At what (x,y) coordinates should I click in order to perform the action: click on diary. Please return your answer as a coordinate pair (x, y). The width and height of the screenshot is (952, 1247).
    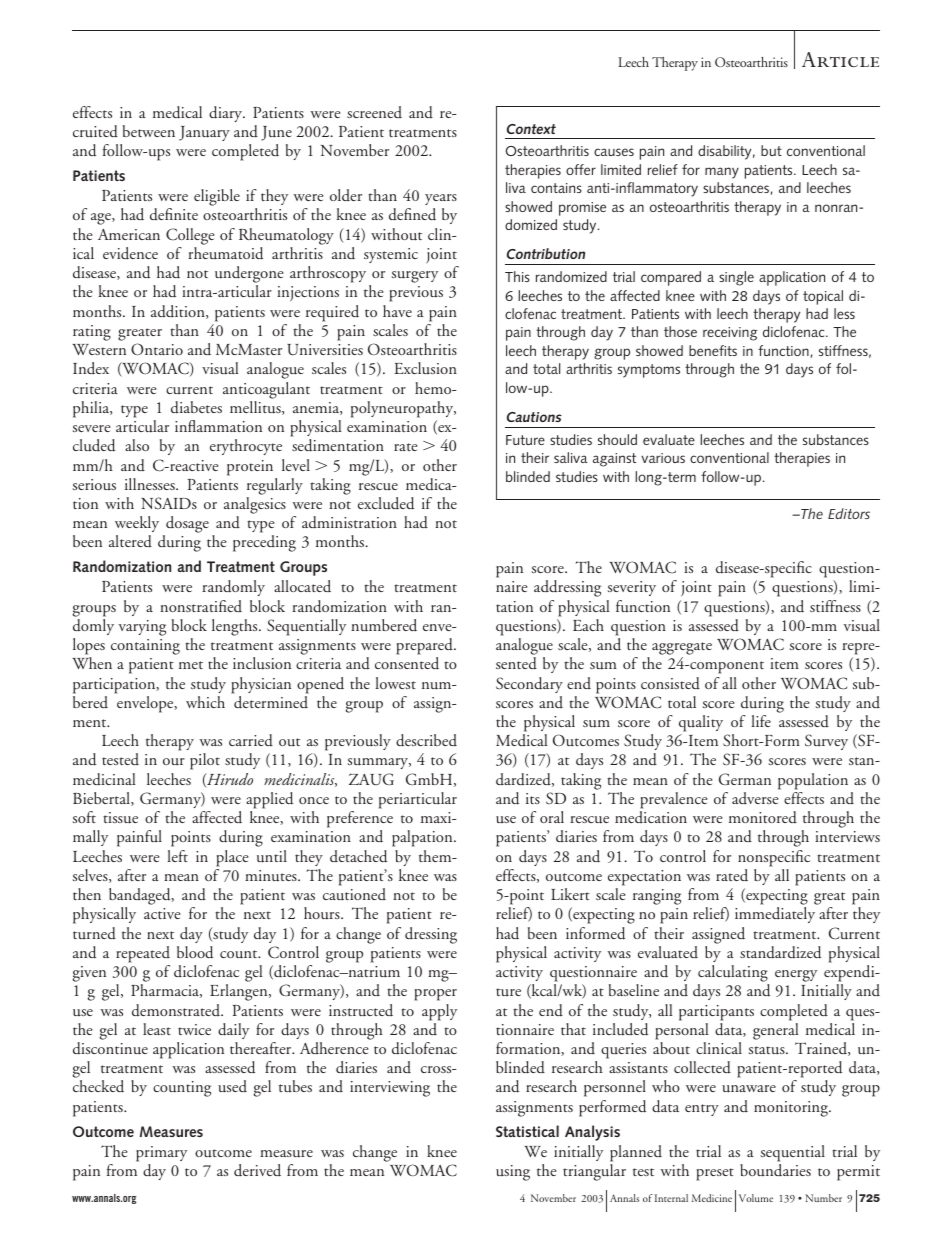
    Looking at the image, I should click on (227, 114).
